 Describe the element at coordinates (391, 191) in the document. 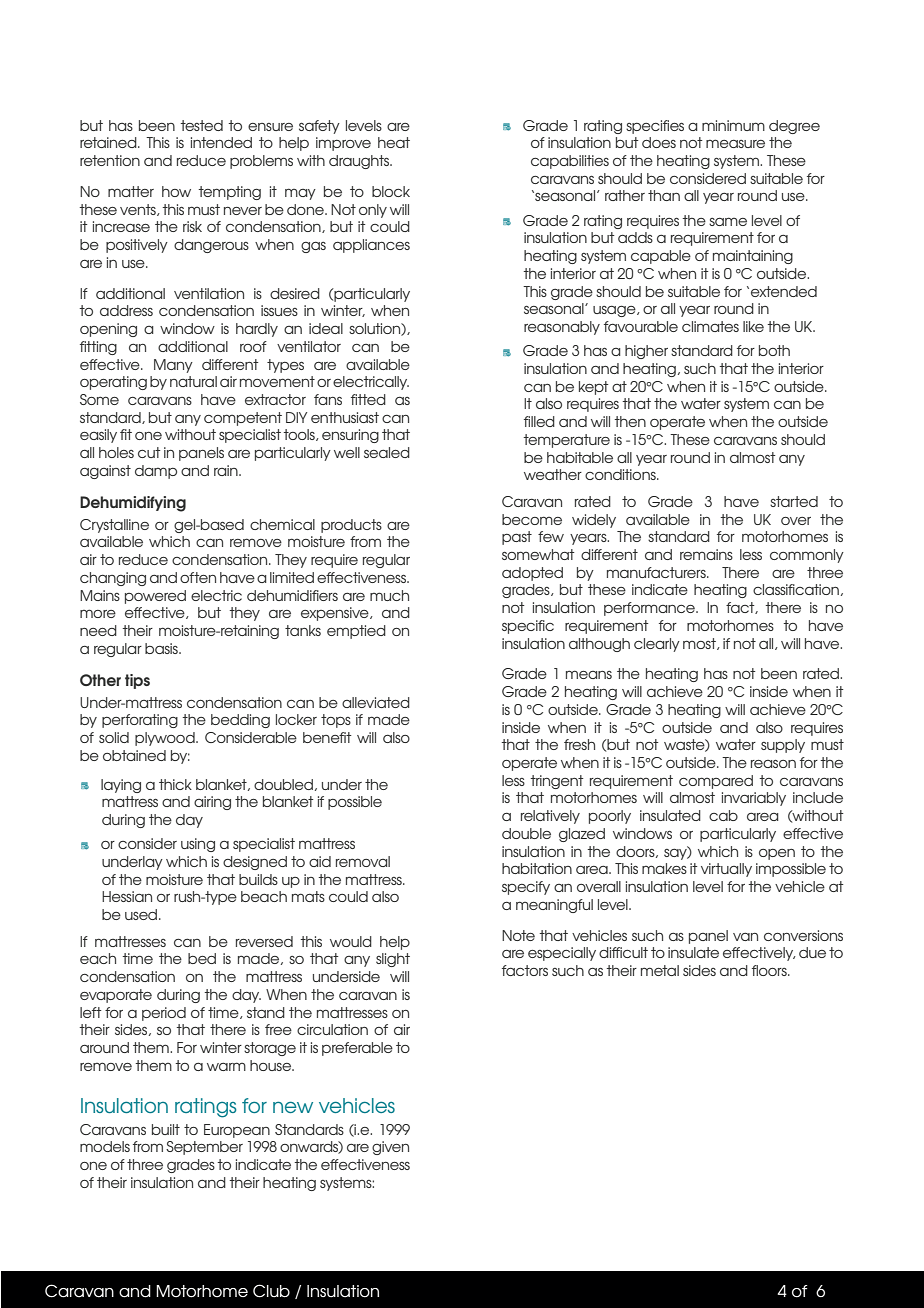

I see `block` at that location.
